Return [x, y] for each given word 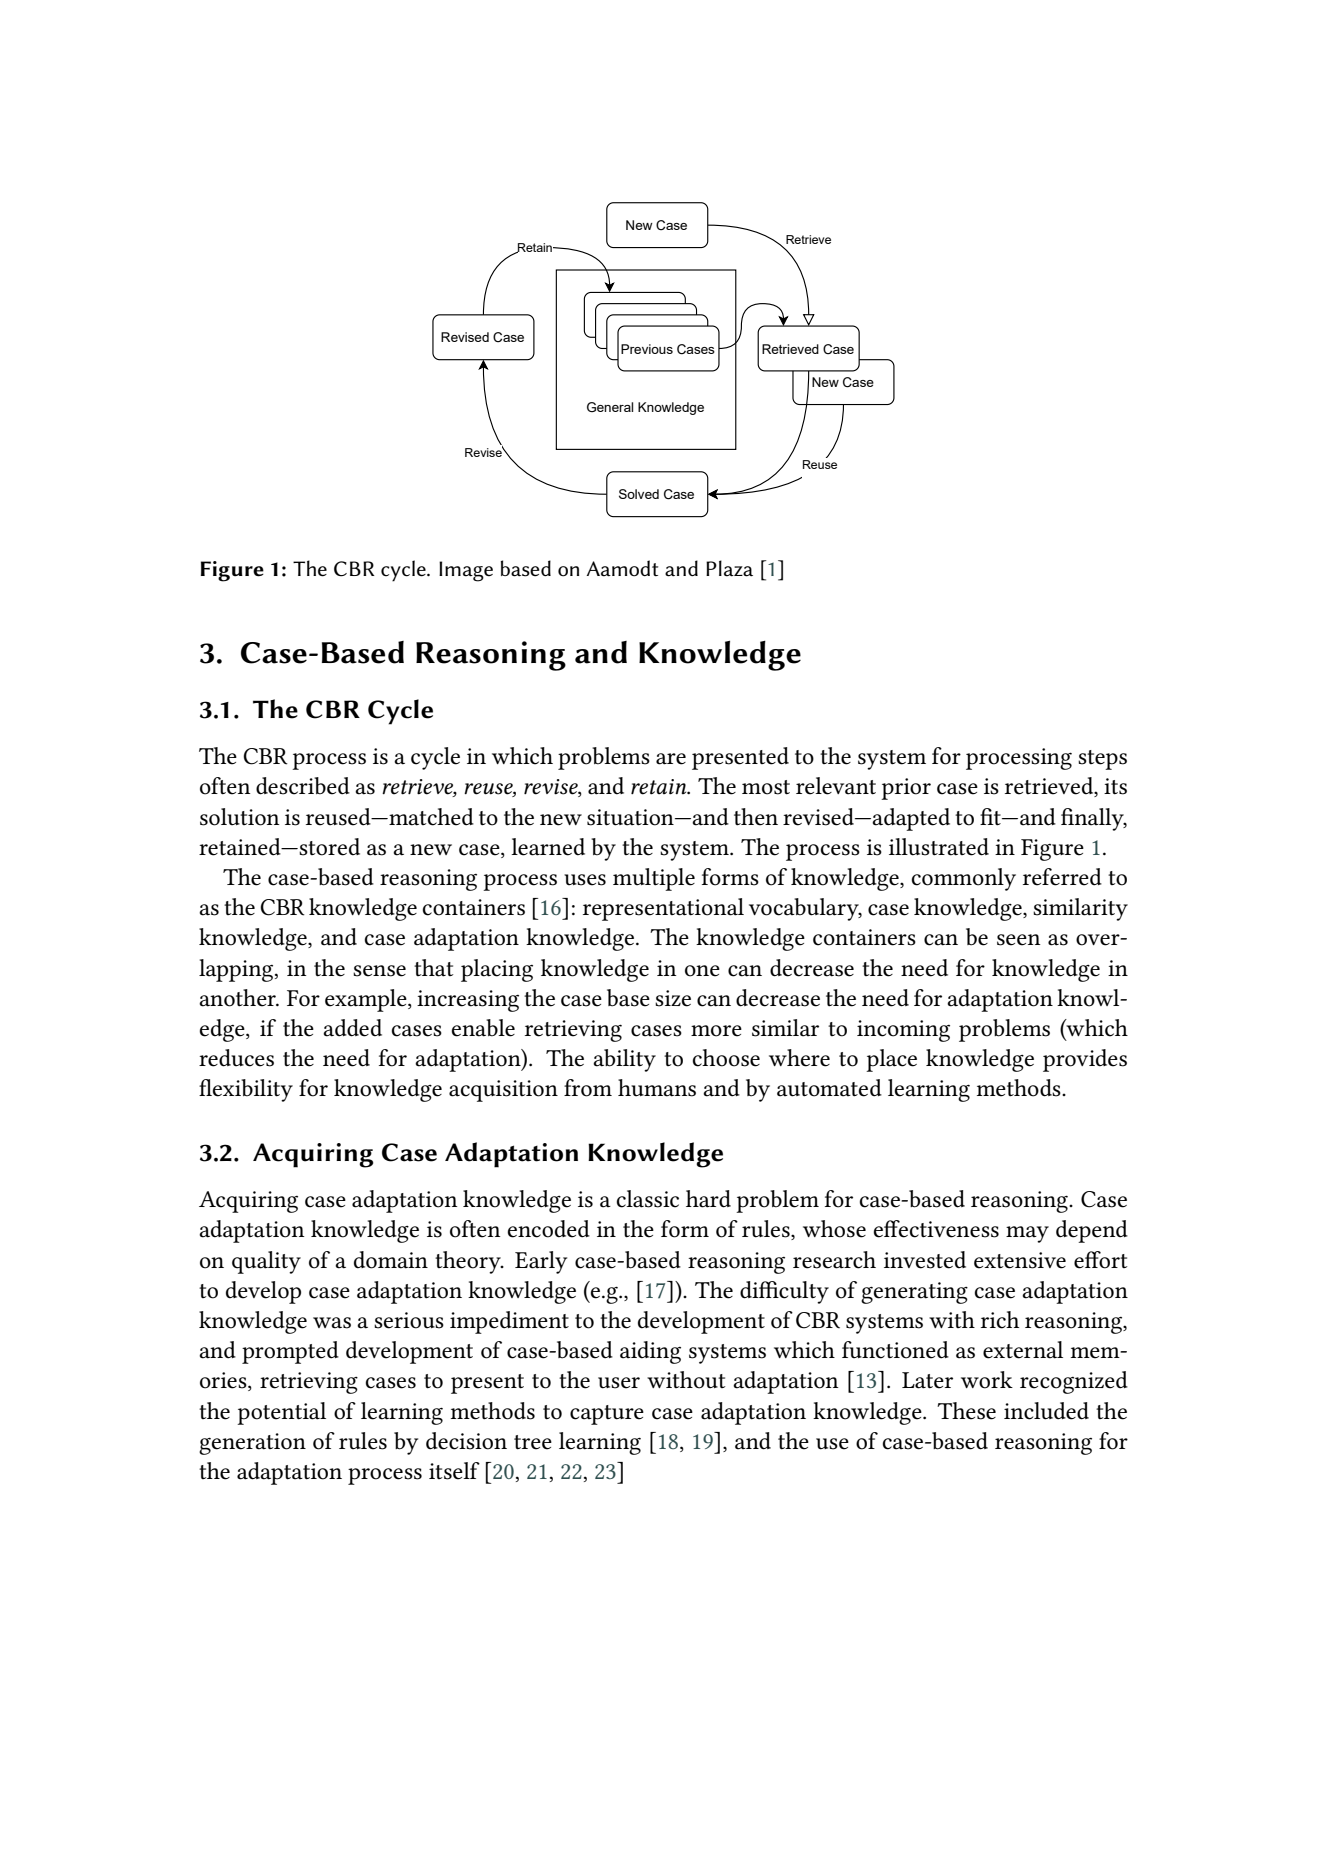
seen [1019, 940]
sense [379, 971]
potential [281, 1413]
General [610, 407]
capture [607, 1415]
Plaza [729, 568]
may [1027, 1234]
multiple [654, 879]
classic [648, 1199]
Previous [647, 349]
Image [466, 571]
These [966, 1411]
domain [391, 1260]
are [671, 759]
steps [1102, 760]
